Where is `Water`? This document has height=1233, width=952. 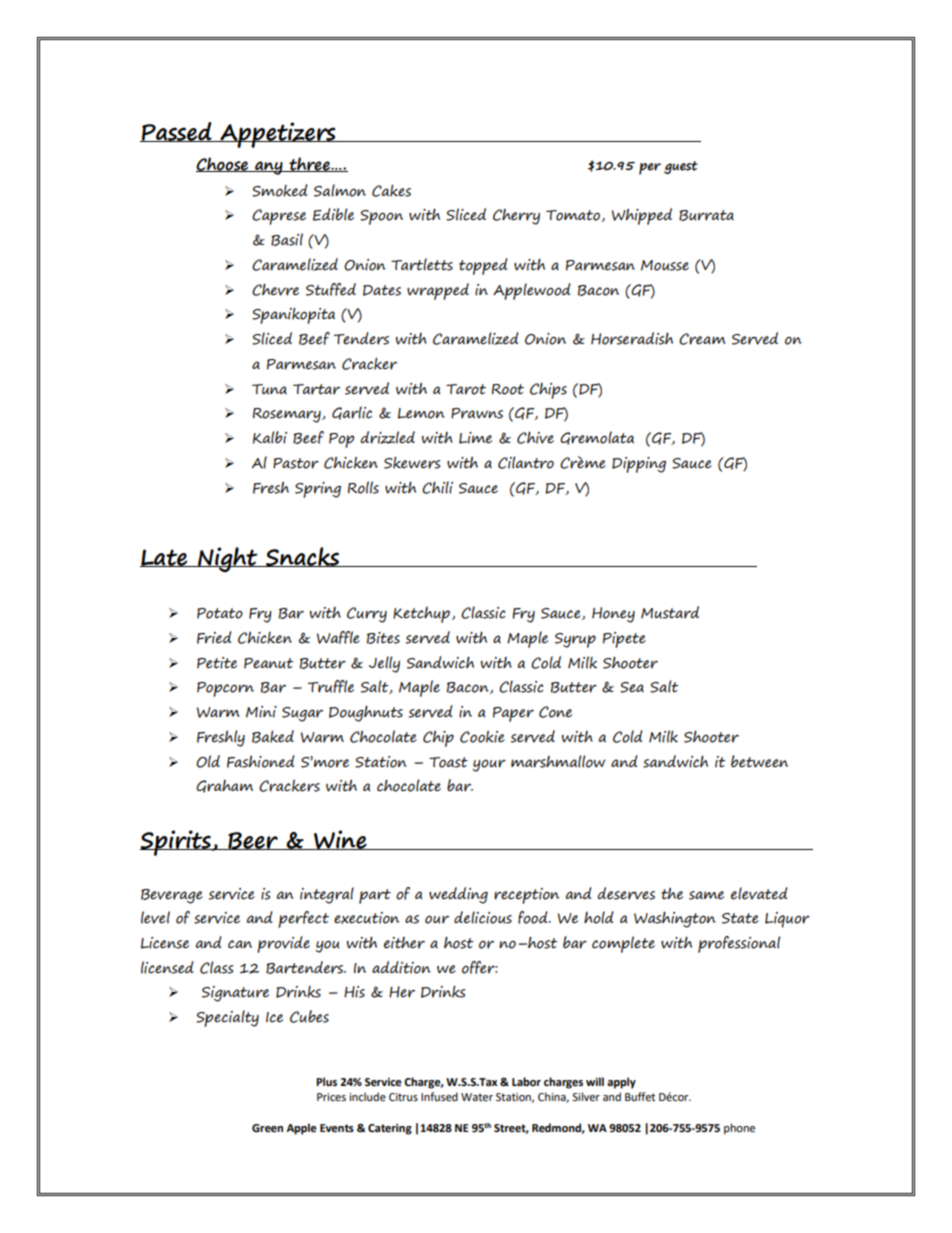
Water is located at coordinates (477, 1097).
